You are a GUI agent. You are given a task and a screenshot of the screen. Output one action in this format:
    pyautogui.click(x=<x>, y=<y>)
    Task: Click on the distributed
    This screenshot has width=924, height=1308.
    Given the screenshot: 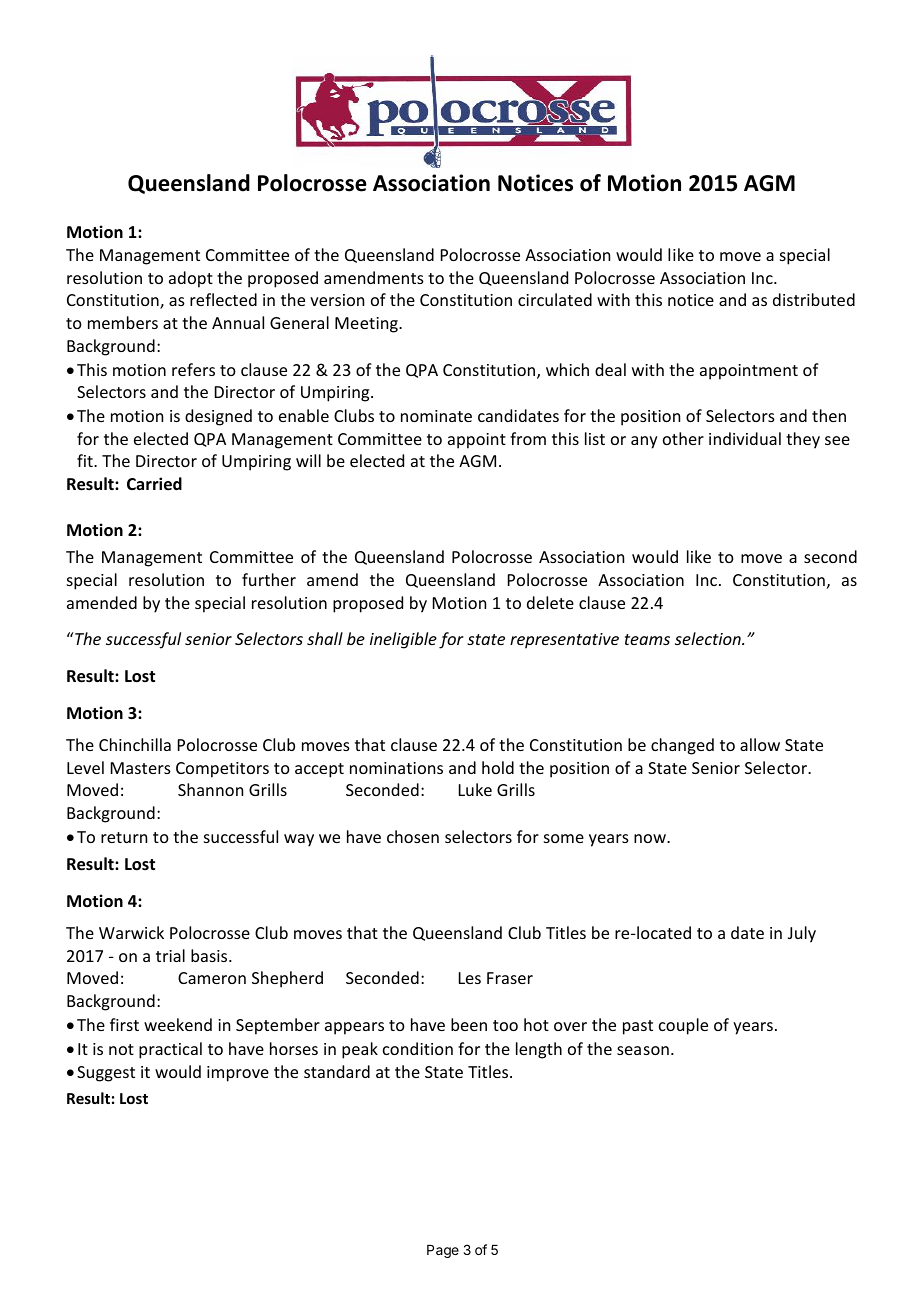 What is the action you would take?
    pyautogui.click(x=814, y=299)
